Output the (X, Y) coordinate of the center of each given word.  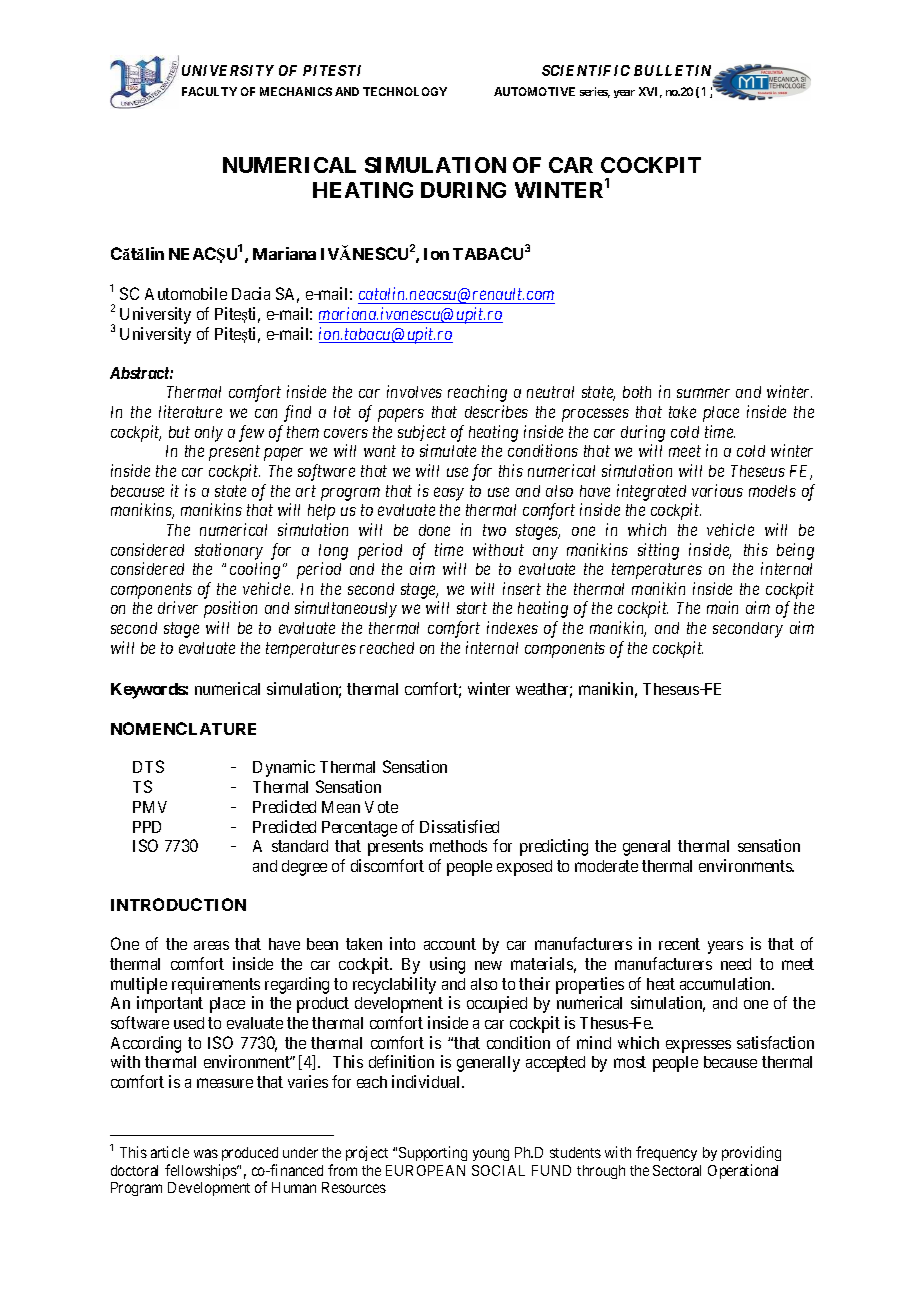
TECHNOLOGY (405, 91)
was (206, 1153)
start (472, 608)
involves (414, 391)
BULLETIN (674, 71)
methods (458, 846)
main (722, 607)
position (230, 609)
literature (190, 411)
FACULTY (209, 91)
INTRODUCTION (178, 904)
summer (703, 393)
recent (679, 944)
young (491, 1155)
